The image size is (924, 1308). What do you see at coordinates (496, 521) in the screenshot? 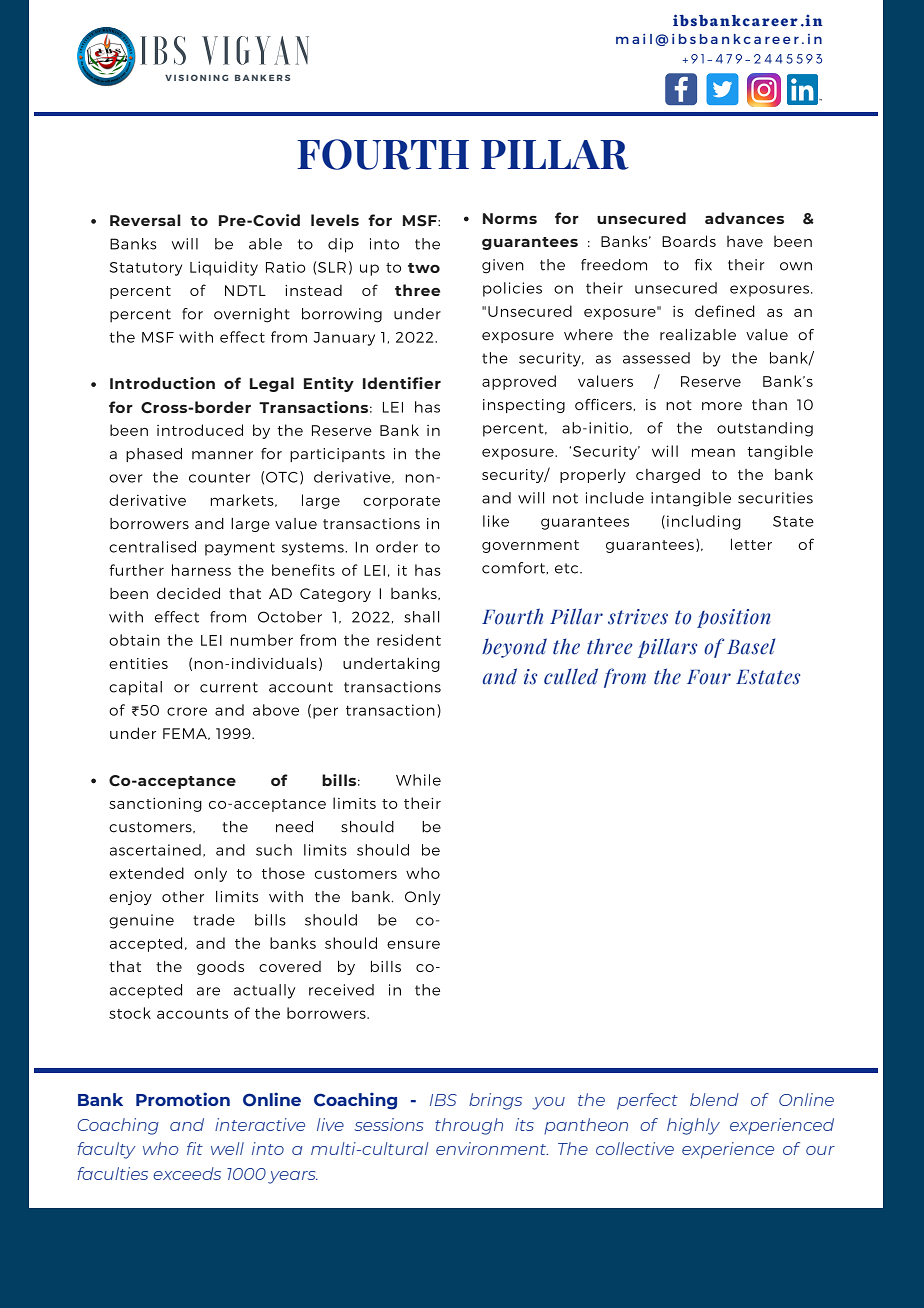
I see `like` at bounding box center [496, 521].
